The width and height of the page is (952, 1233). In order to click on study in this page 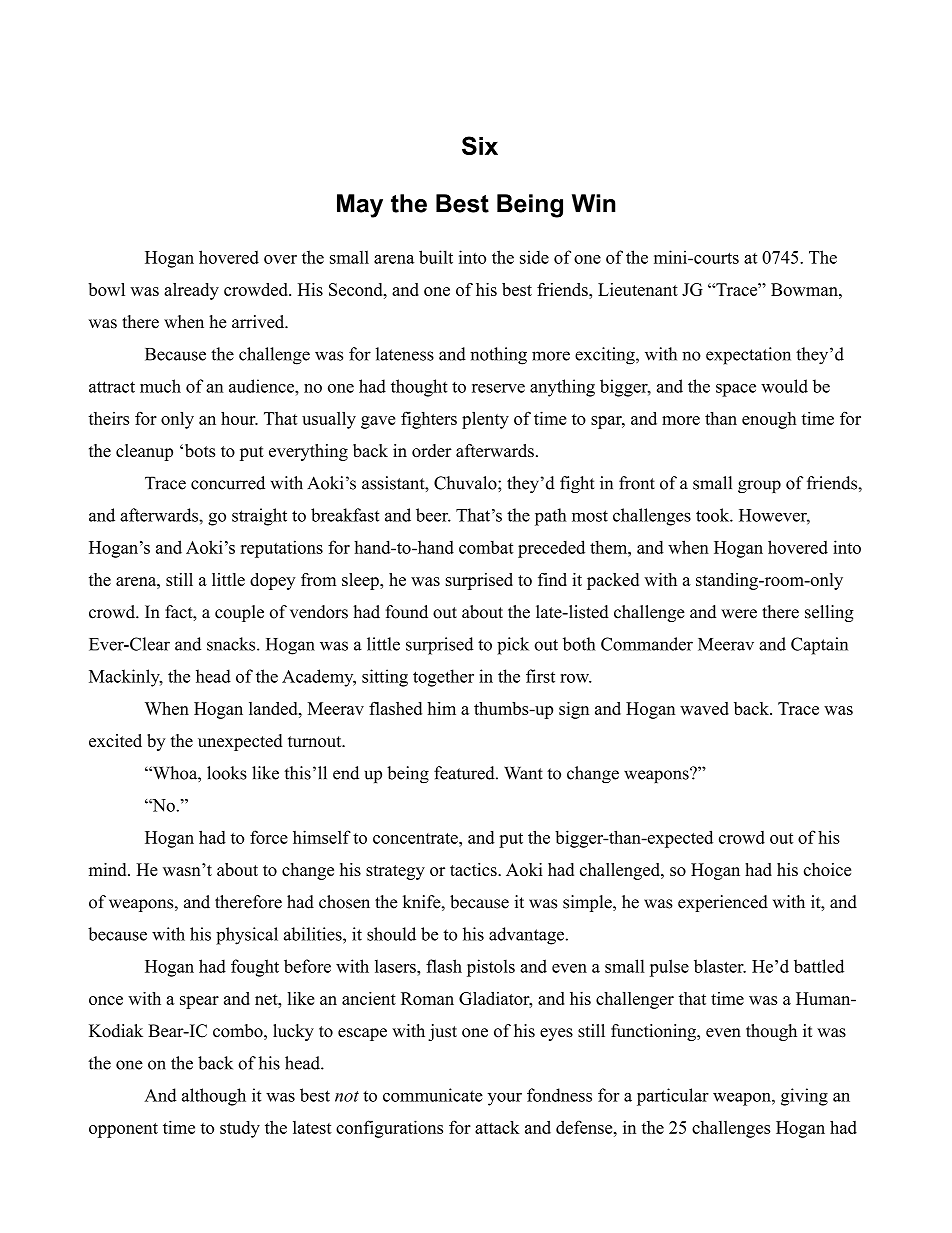, I will do `click(240, 1129)`.
